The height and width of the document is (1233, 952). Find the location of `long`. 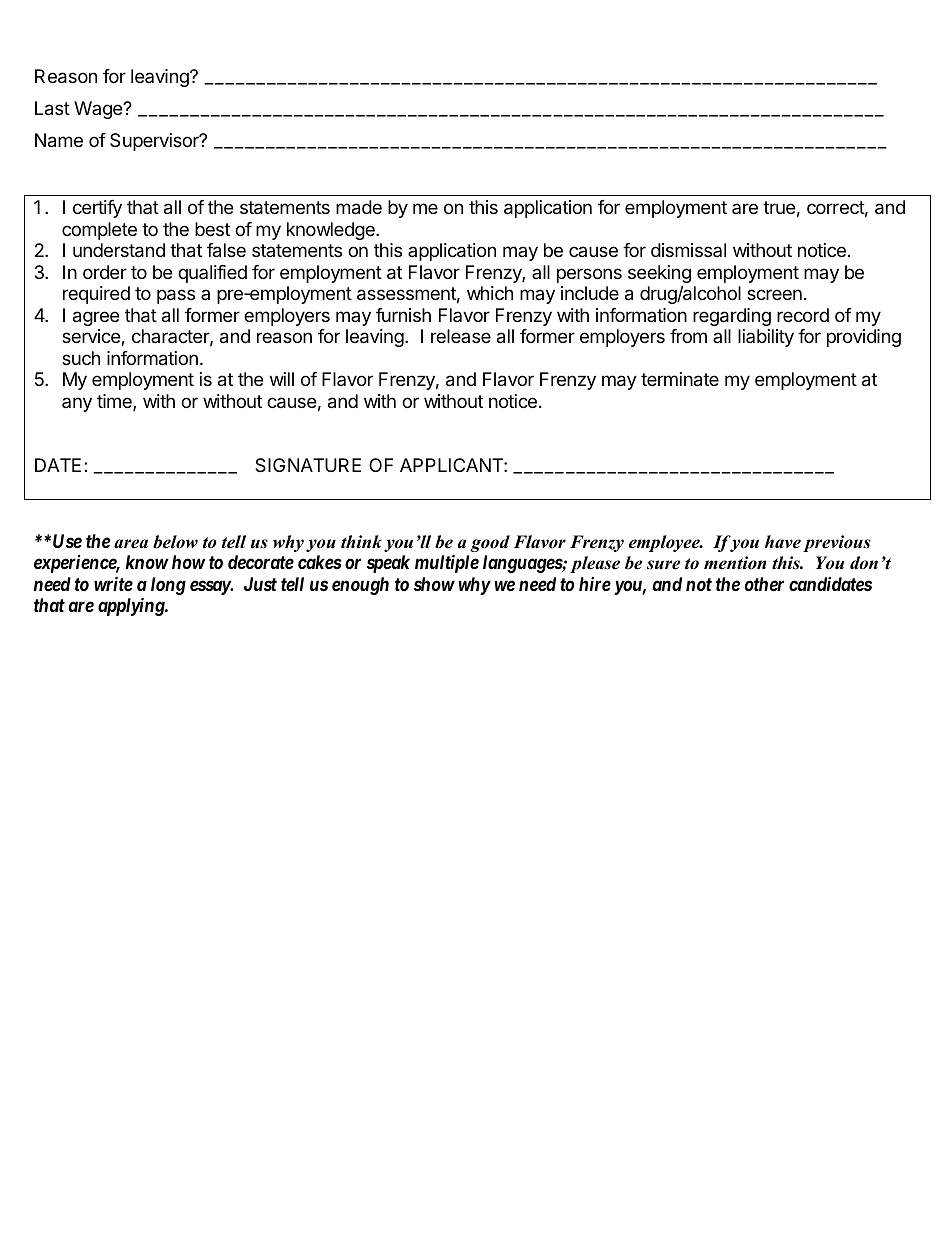

long is located at coordinates (168, 586).
